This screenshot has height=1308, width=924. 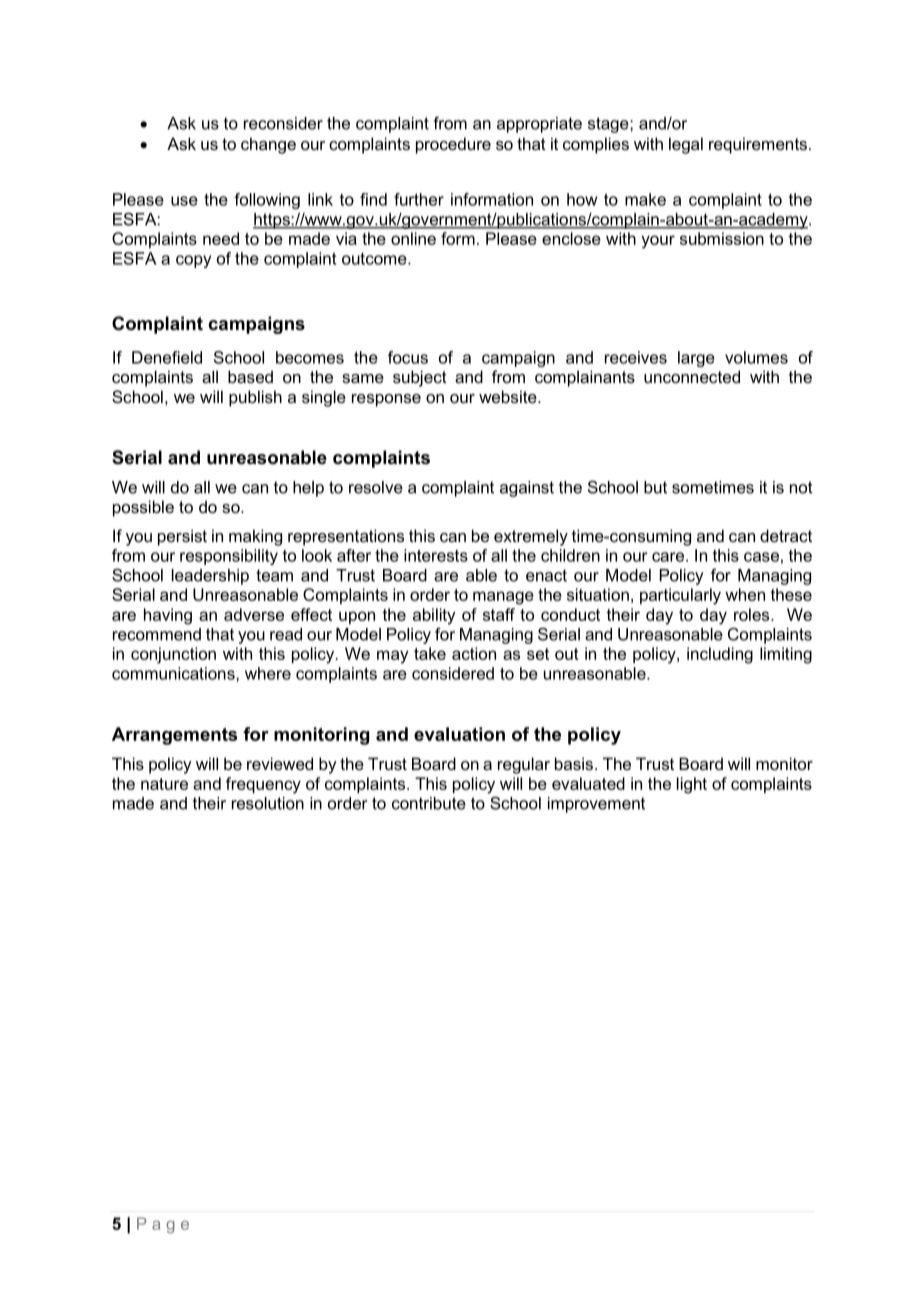 I want to click on procedure, so click(x=453, y=145).
